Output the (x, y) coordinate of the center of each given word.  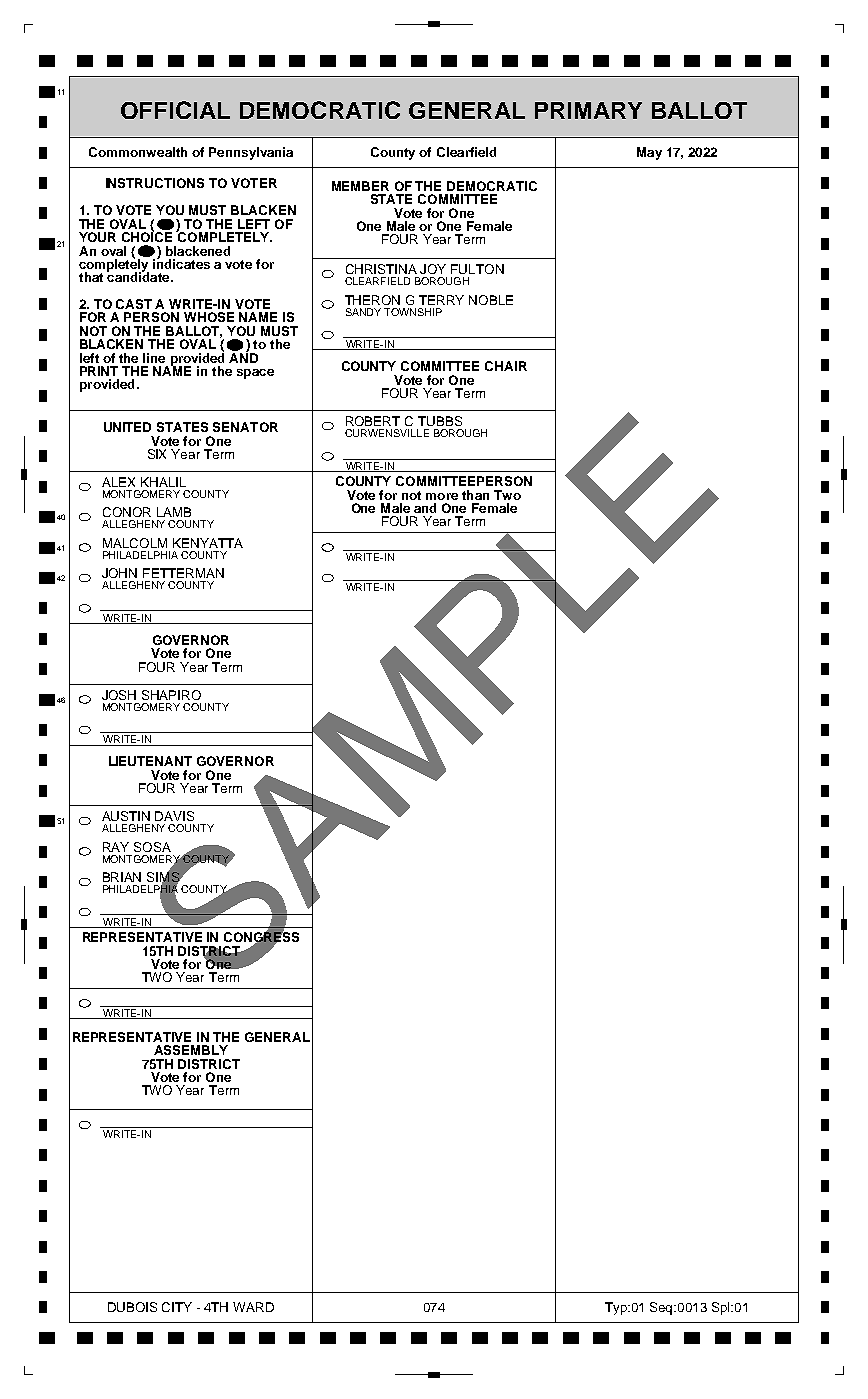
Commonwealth (138, 152)
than (475, 495)
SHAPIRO (171, 695)
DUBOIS (132, 1307)
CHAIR (506, 366)
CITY (177, 1307)
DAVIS (174, 816)
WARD (253, 1307)
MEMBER (360, 186)
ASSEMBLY (191, 1050)
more (442, 496)
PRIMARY (588, 110)
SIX (157, 454)
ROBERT (373, 421)
